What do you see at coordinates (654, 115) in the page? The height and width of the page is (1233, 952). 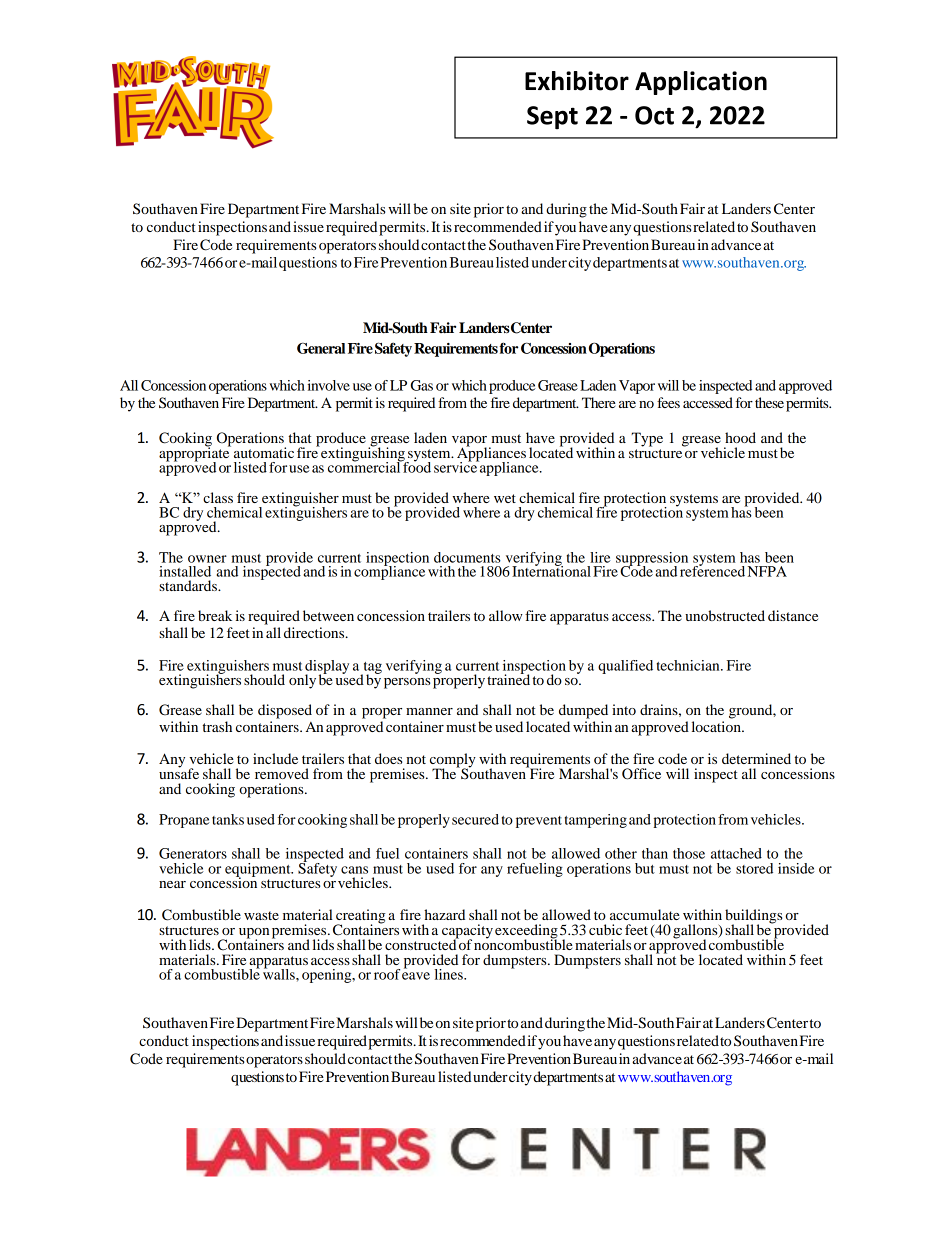 I see `Oct` at bounding box center [654, 115].
